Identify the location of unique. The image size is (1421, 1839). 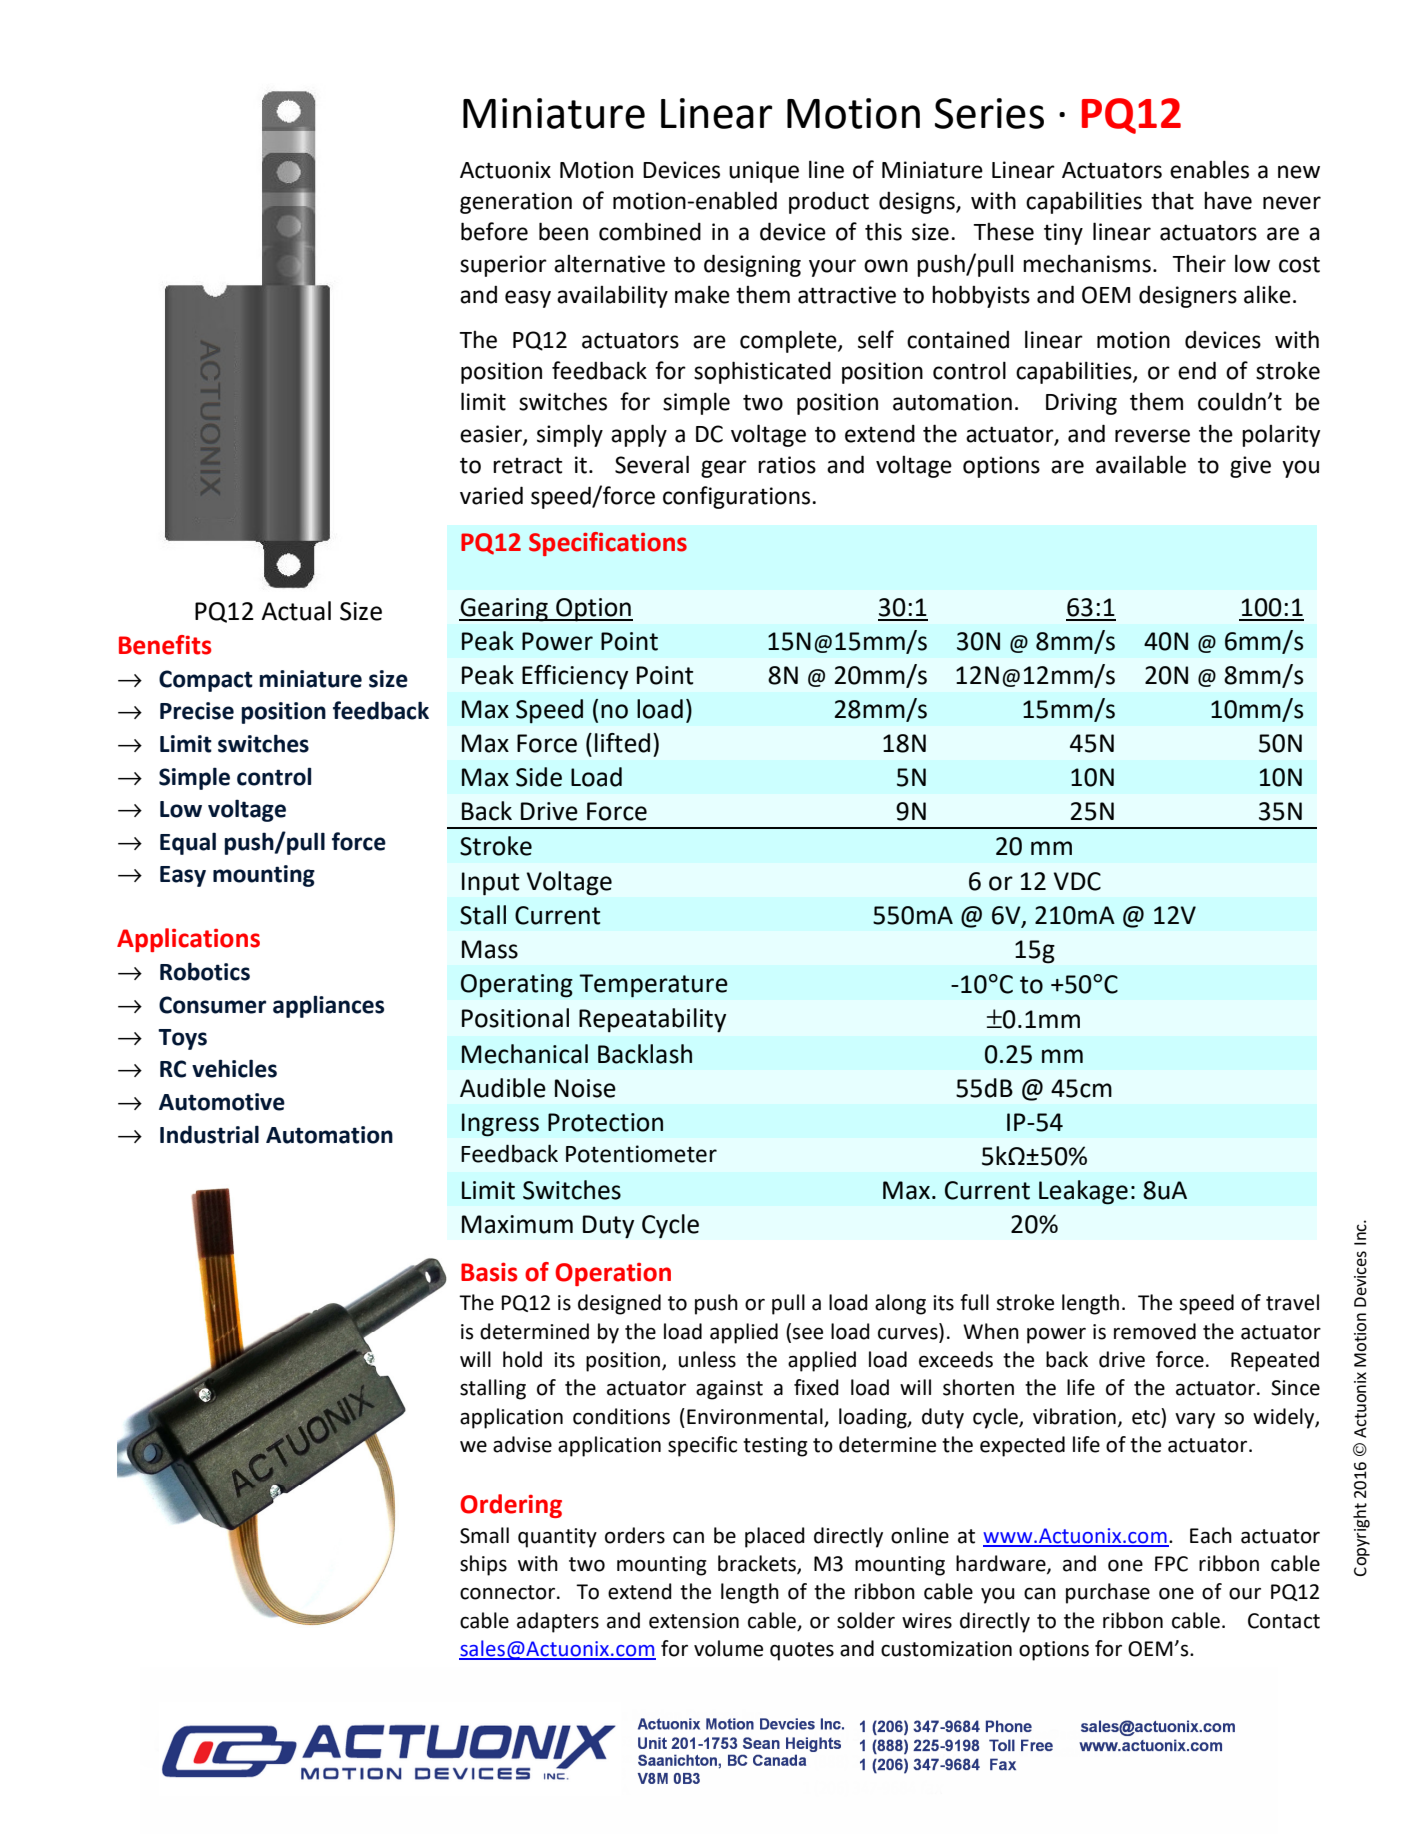
(764, 172).
